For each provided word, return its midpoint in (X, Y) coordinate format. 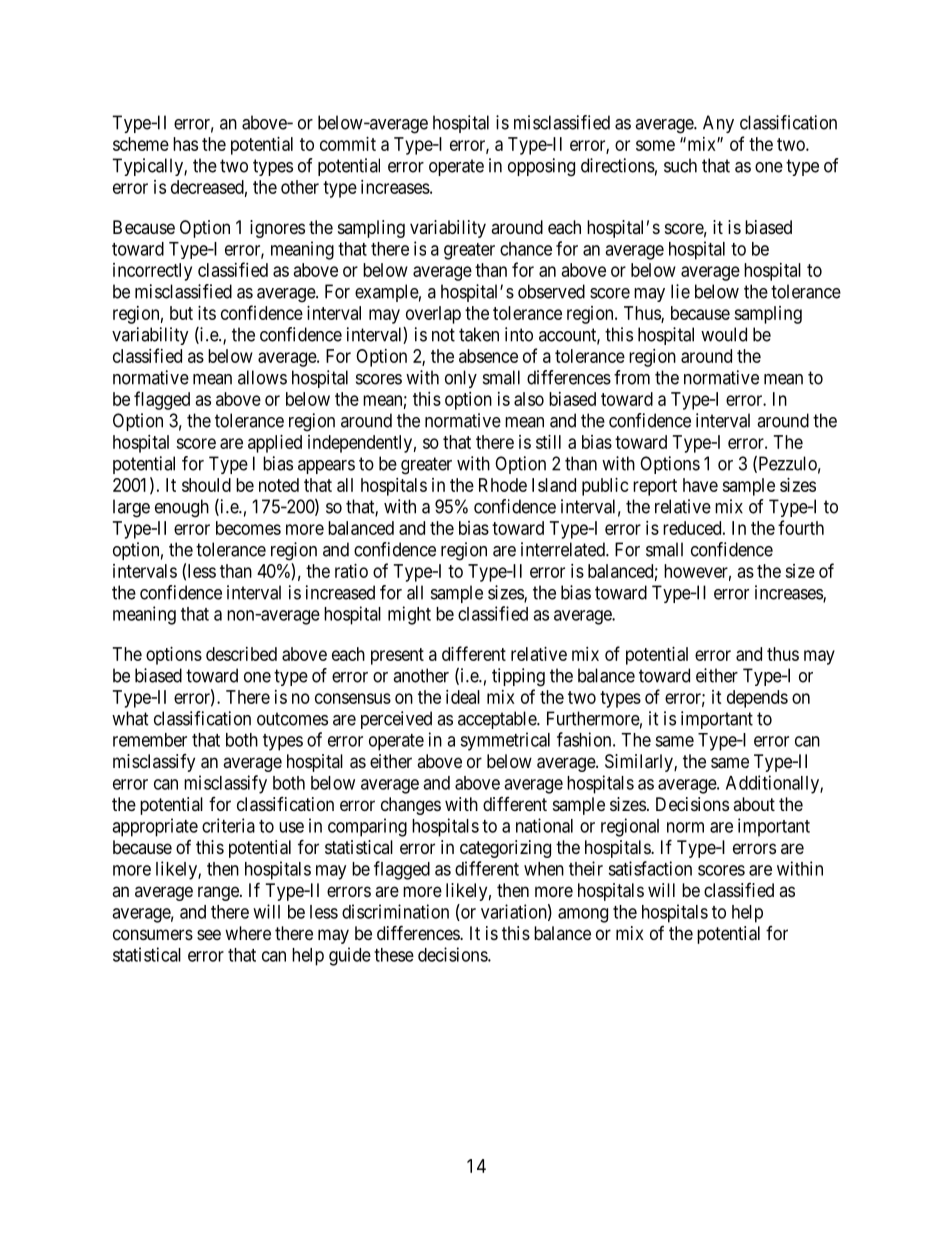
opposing (541, 167)
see (209, 934)
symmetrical (505, 741)
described (241, 654)
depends (757, 699)
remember (150, 740)
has (185, 144)
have (700, 485)
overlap (433, 315)
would (724, 334)
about (754, 804)
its (207, 313)
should (206, 485)
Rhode (503, 485)
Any (718, 124)
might (409, 615)
